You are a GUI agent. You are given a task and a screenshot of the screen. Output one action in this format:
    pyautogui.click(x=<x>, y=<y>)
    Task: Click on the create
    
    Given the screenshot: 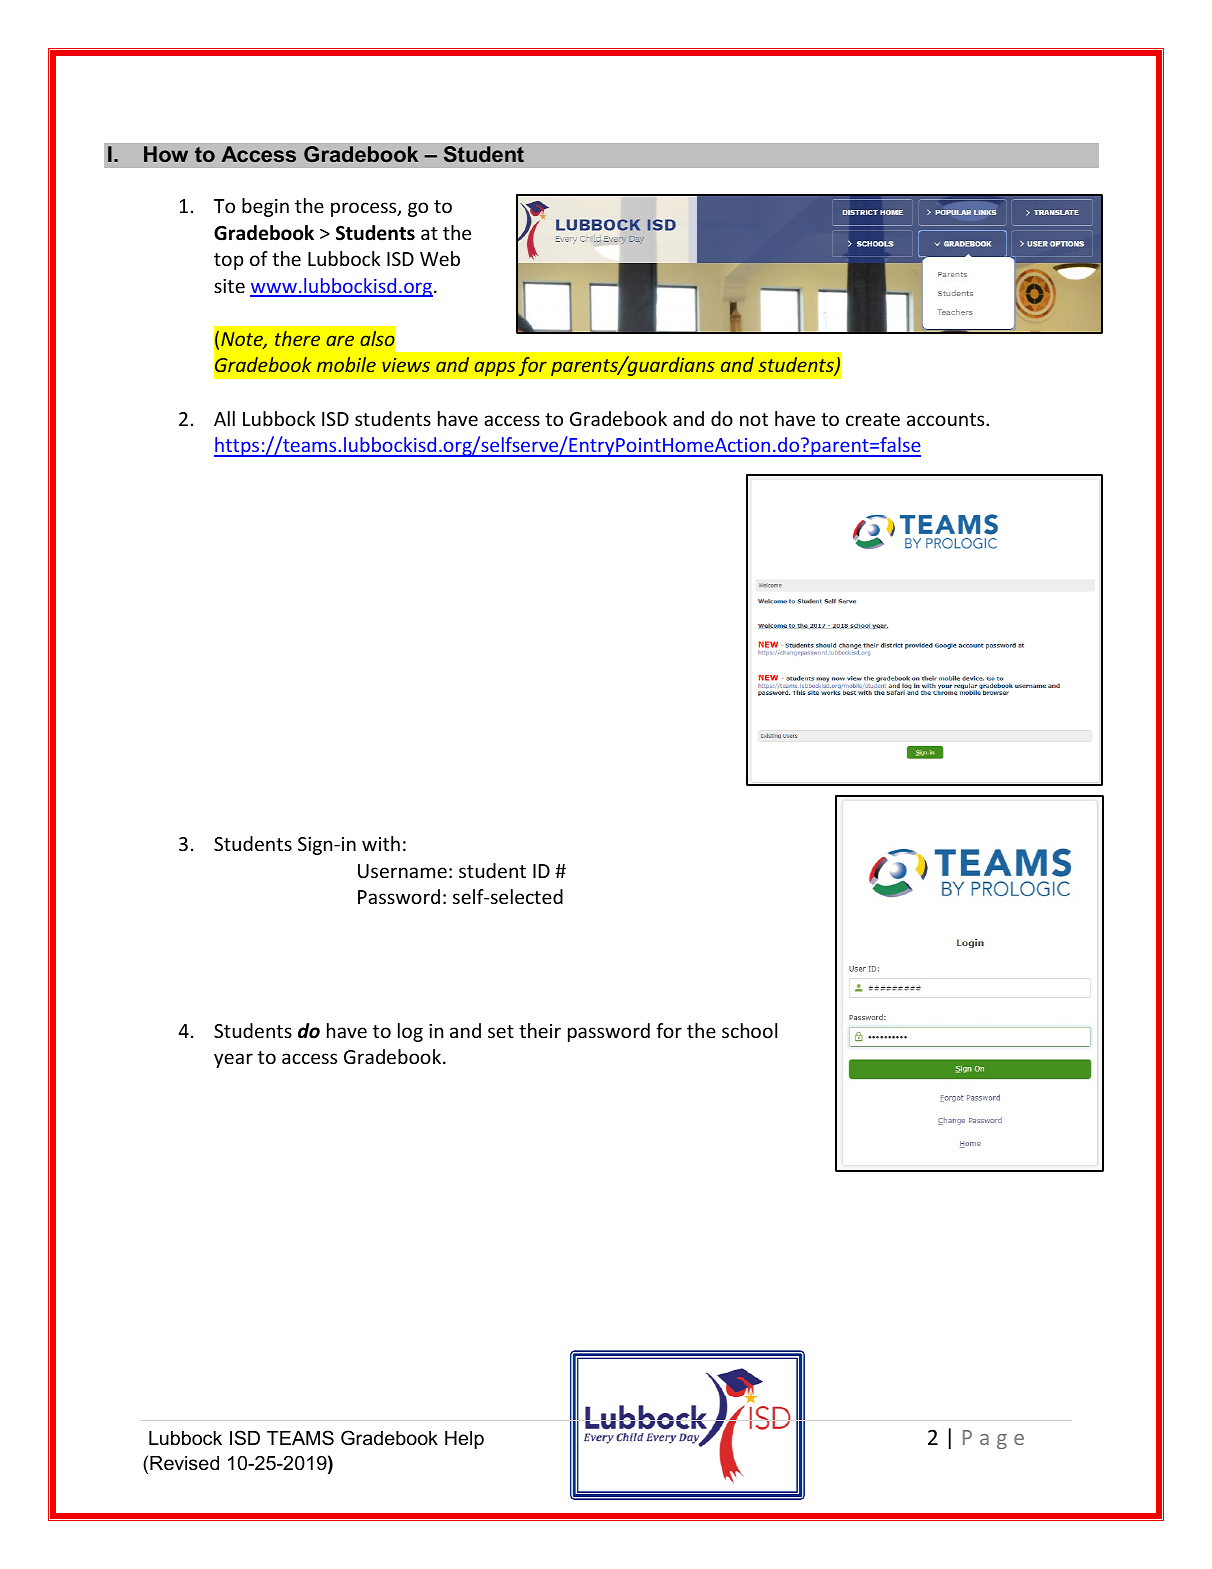 What is the action you would take?
    pyautogui.click(x=873, y=419)
